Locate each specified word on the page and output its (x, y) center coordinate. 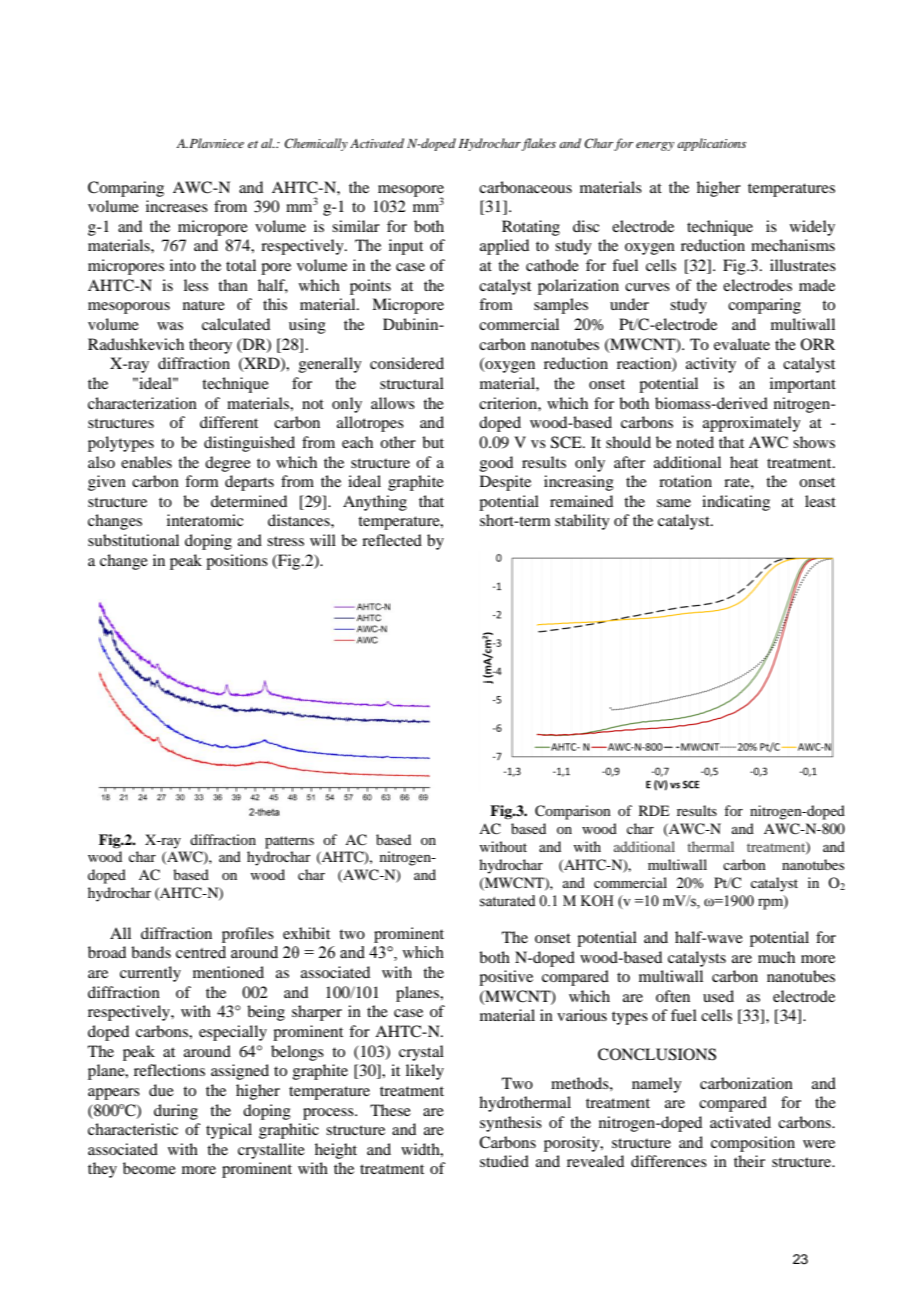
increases (177, 206)
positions (237, 562)
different (229, 422)
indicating (736, 503)
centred (201, 952)
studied (504, 1161)
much (776, 957)
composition (753, 1144)
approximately (752, 424)
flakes (538, 144)
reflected (392, 540)
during (176, 1112)
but (433, 442)
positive (506, 978)
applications (711, 144)
